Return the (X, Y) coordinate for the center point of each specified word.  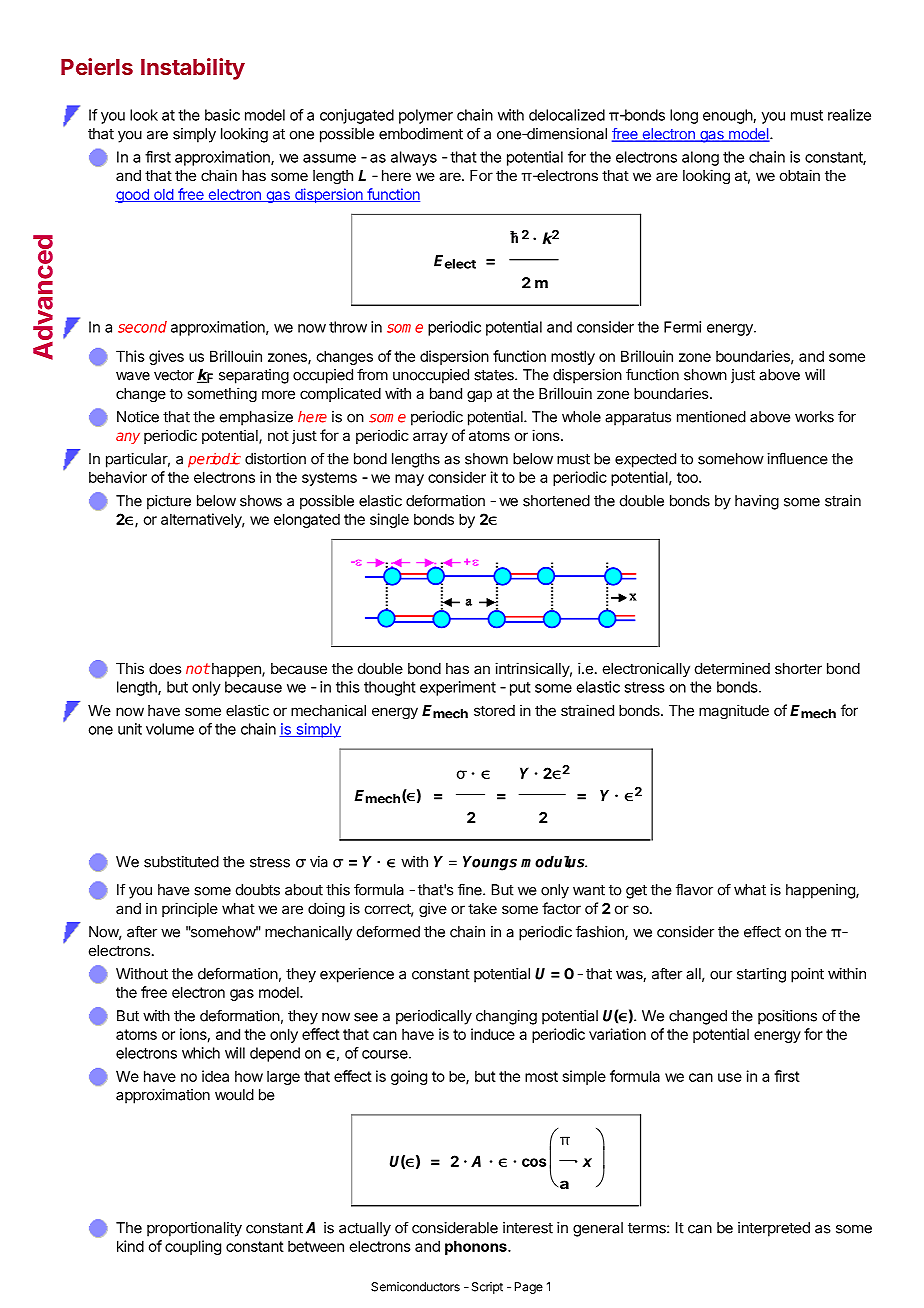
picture (169, 502)
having (757, 502)
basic (222, 115)
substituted (181, 862)
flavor (694, 889)
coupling (193, 1247)
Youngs (490, 863)
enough (728, 116)
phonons (477, 1247)
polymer (426, 116)
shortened (556, 501)
